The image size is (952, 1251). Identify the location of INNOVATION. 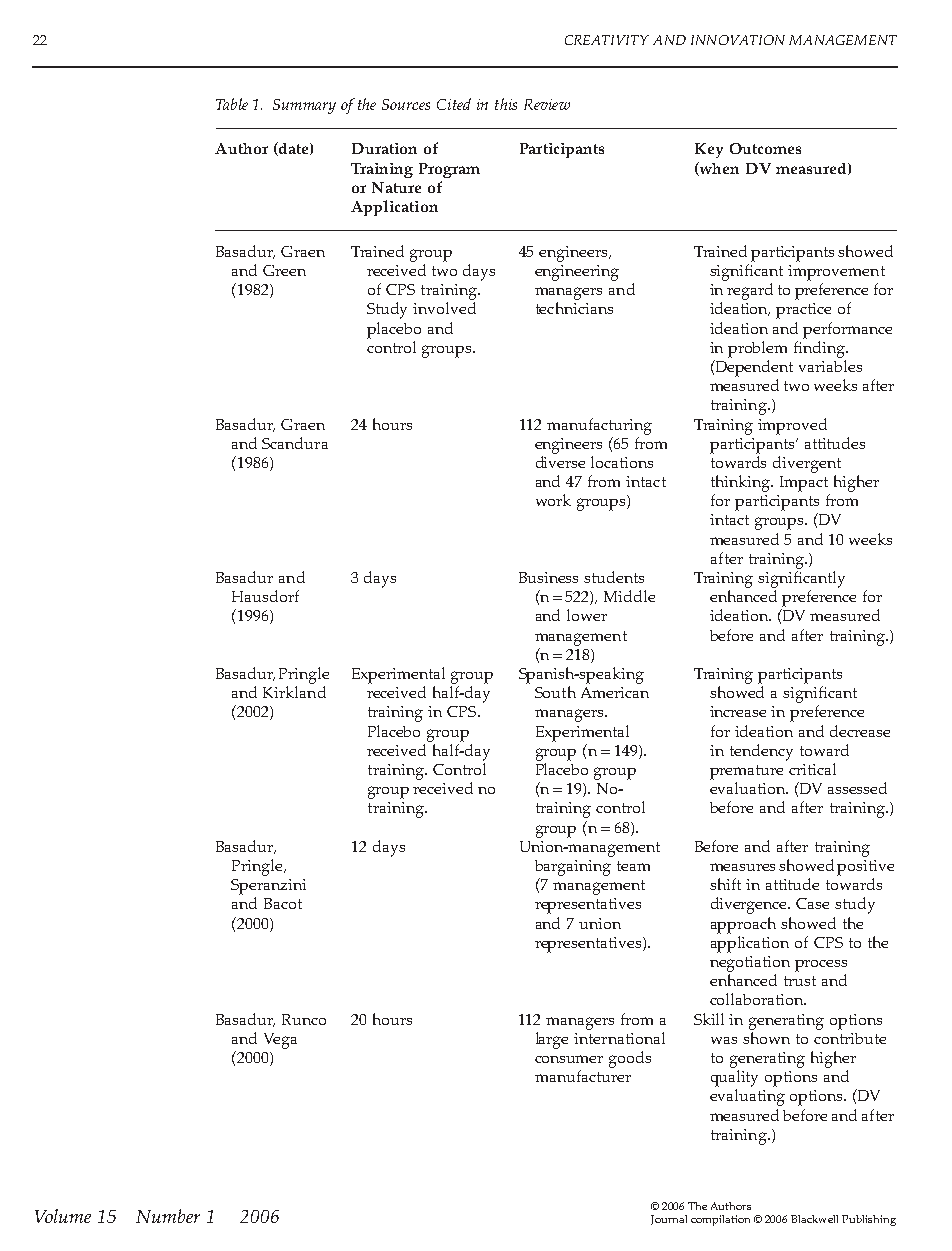
(738, 40).
